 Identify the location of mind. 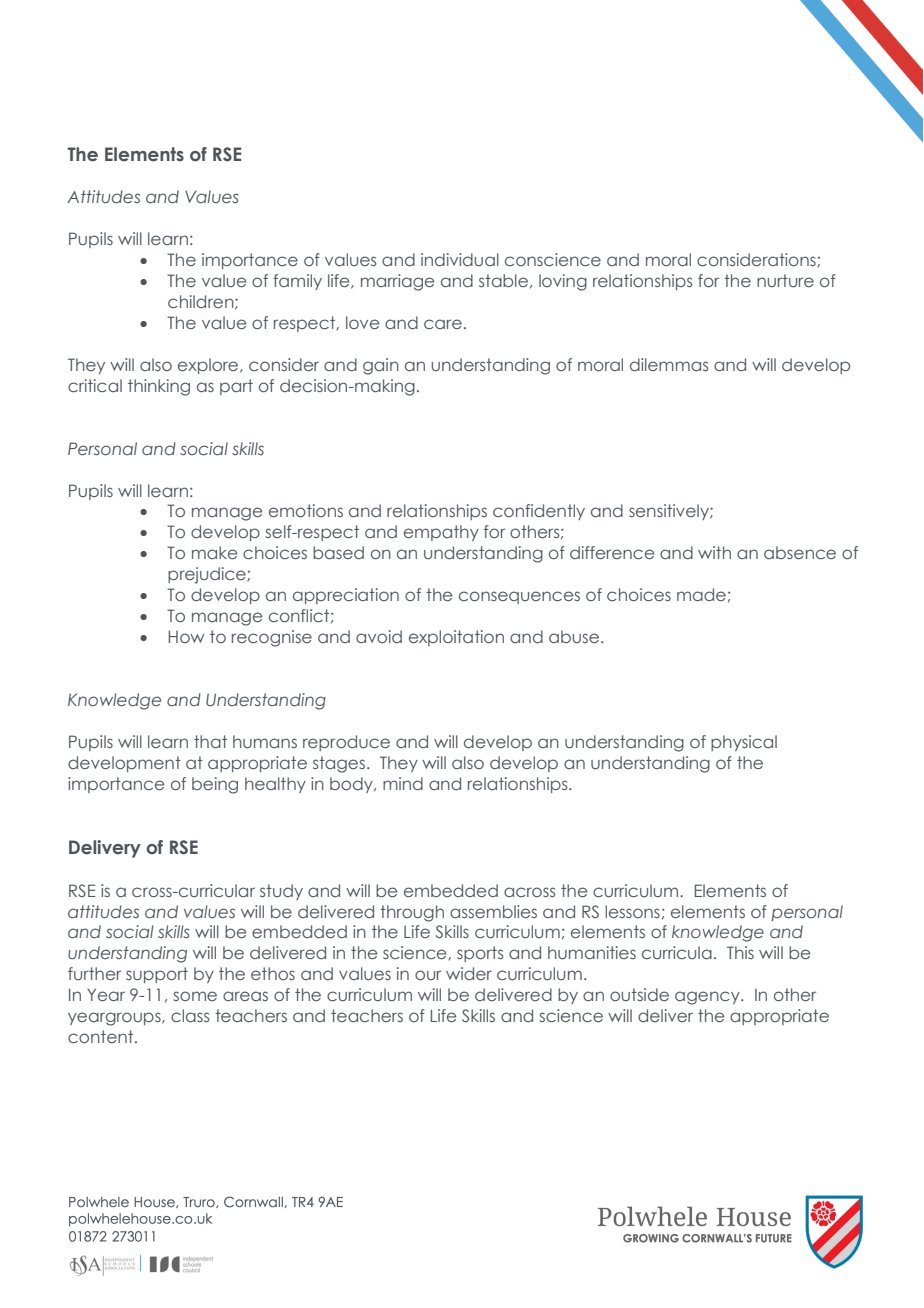
(403, 783).
